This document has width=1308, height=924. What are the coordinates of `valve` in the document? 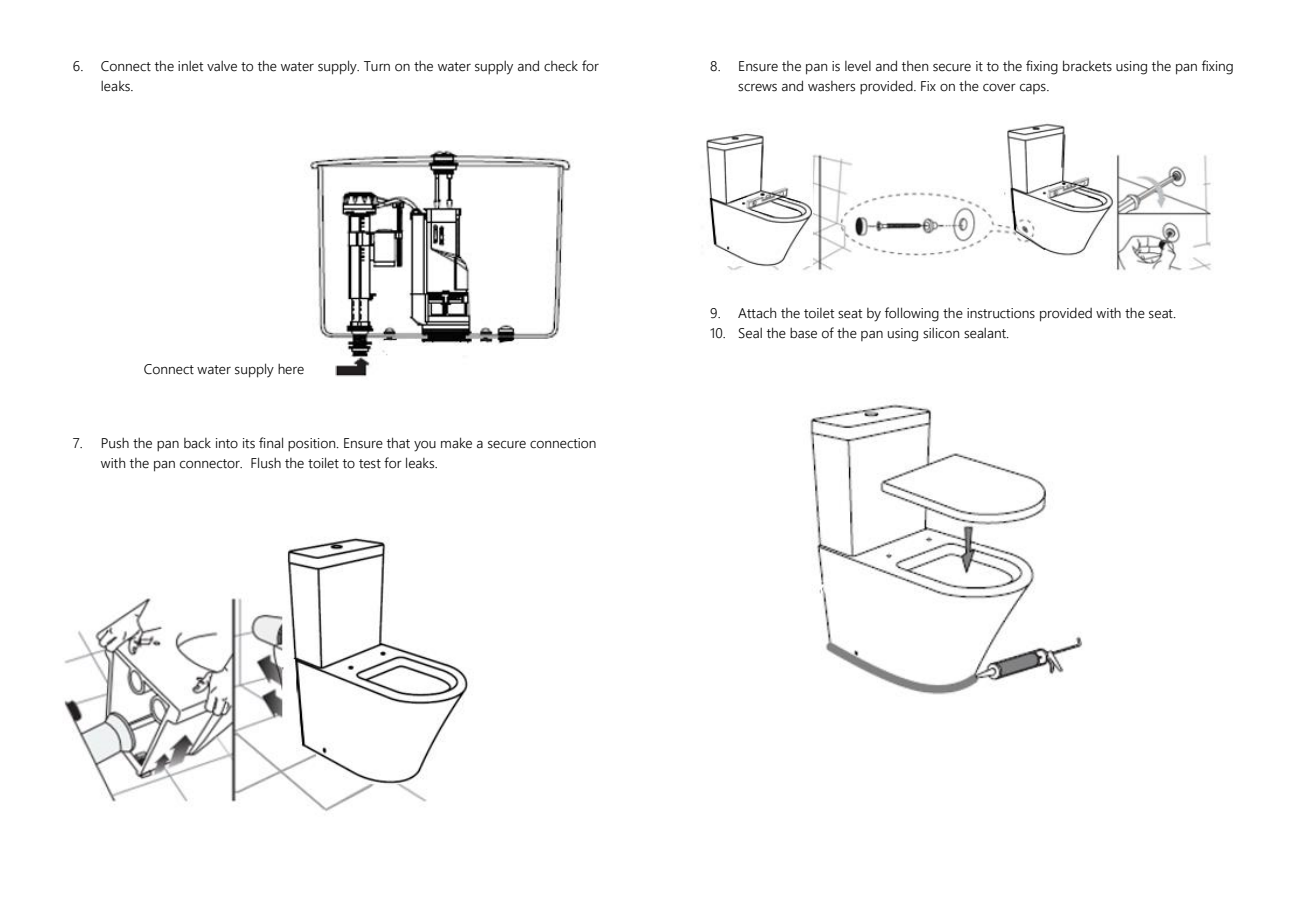 It's located at (222, 66).
